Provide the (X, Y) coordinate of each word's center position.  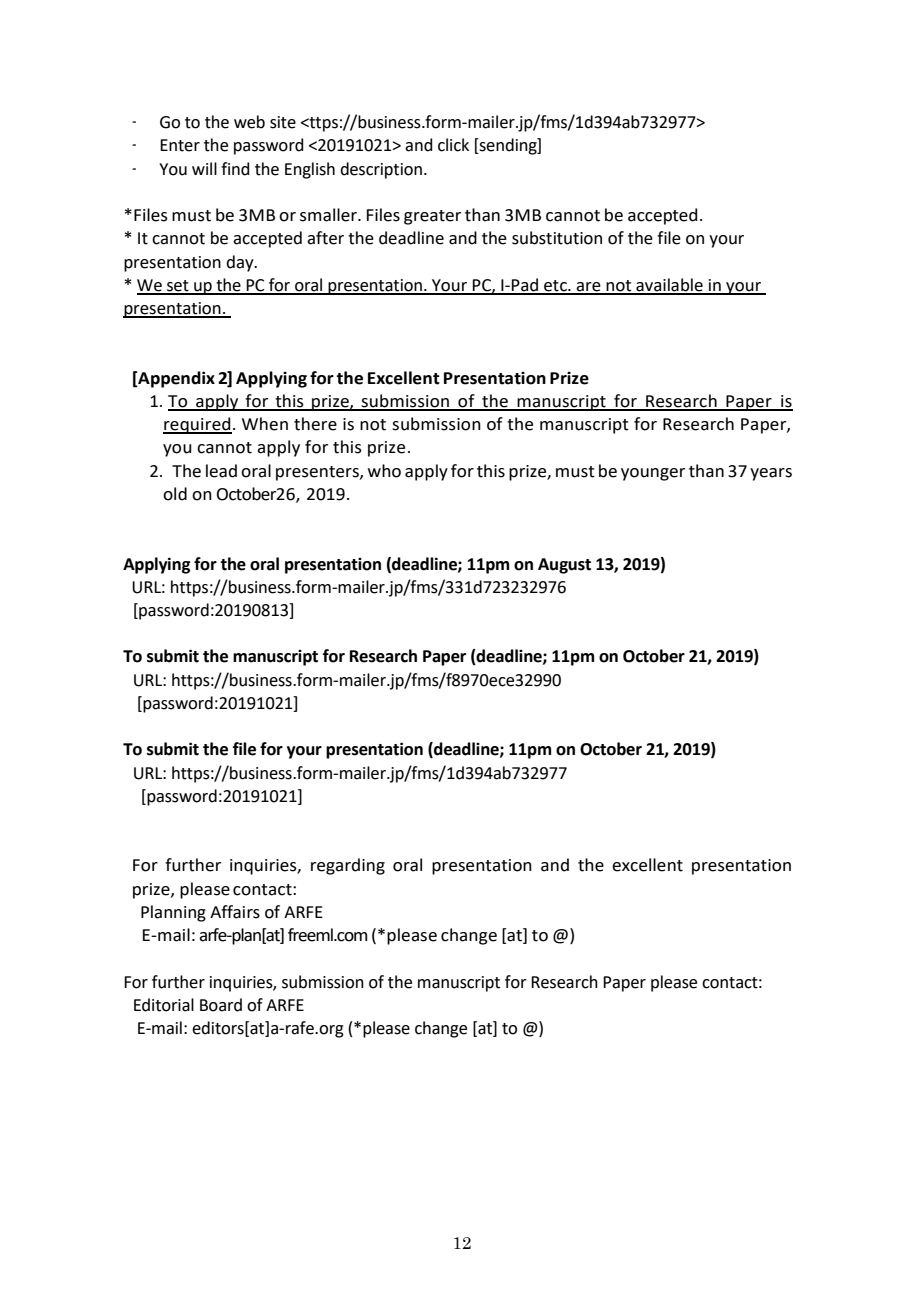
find (235, 169)
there (315, 424)
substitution (557, 238)
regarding (348, 866)
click (453, 145)
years (771, 474)
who (384, 471)
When (265, 424)
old (175, 494)
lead (221, 471)
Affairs (235, 912)
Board (221, 1005)
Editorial (164, 1005)
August (564, 566)
